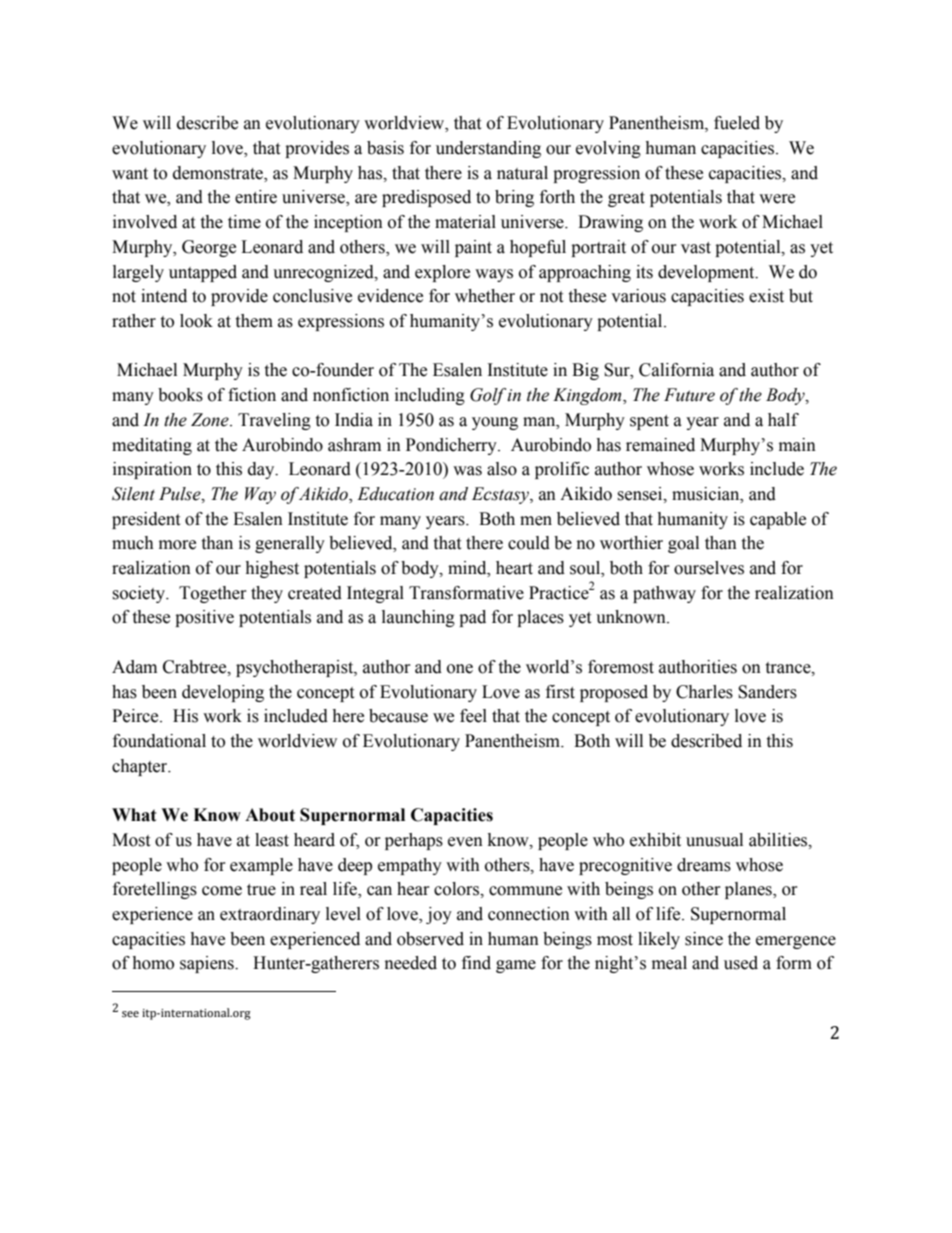  Describe the element at coordinates (270, 815) in the screenshot. I see `About` at that location.
